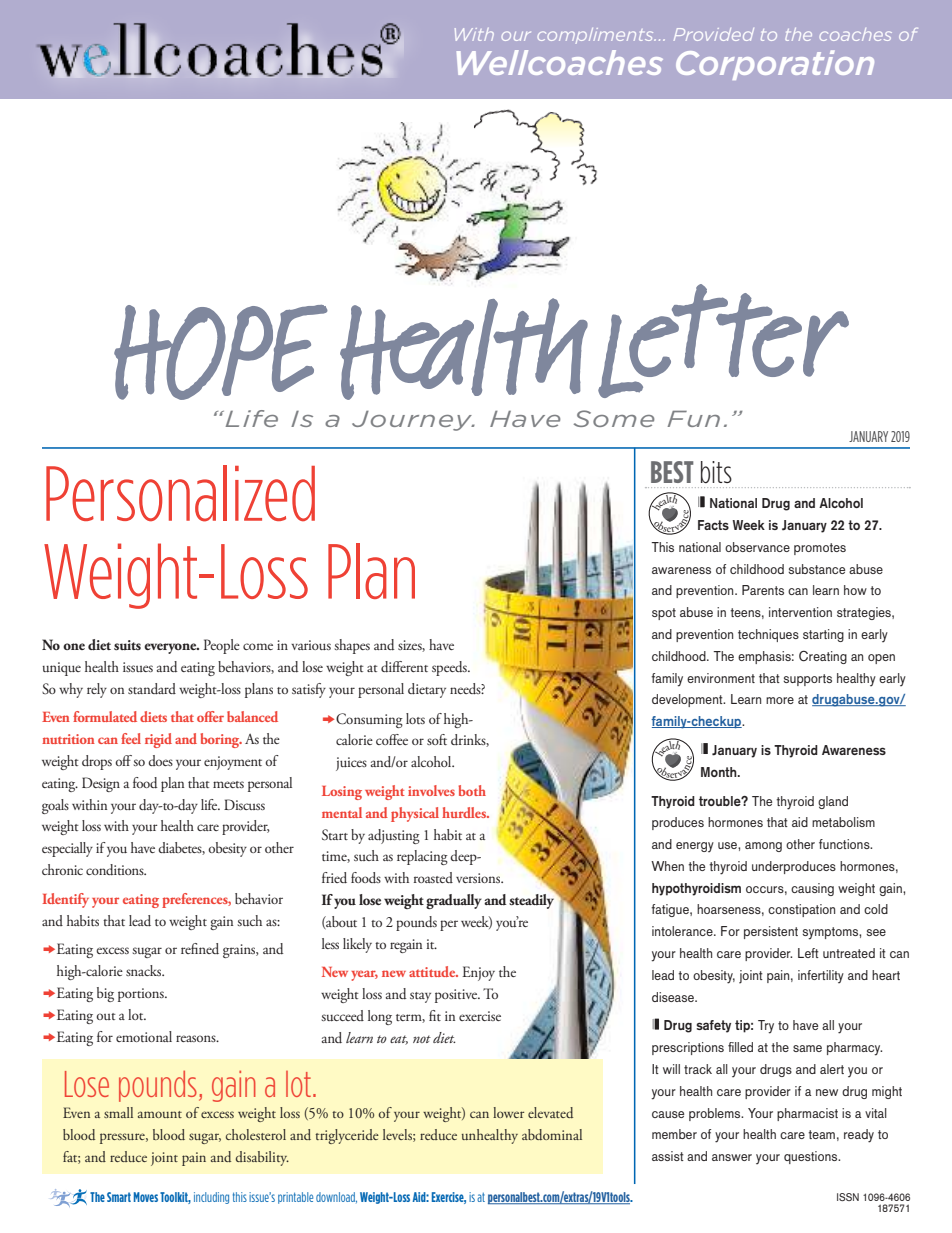 The width and height of the page is (952, 1233). Describe the element at coordinates (800, 612) in the page. I see `intervention` at that location.
